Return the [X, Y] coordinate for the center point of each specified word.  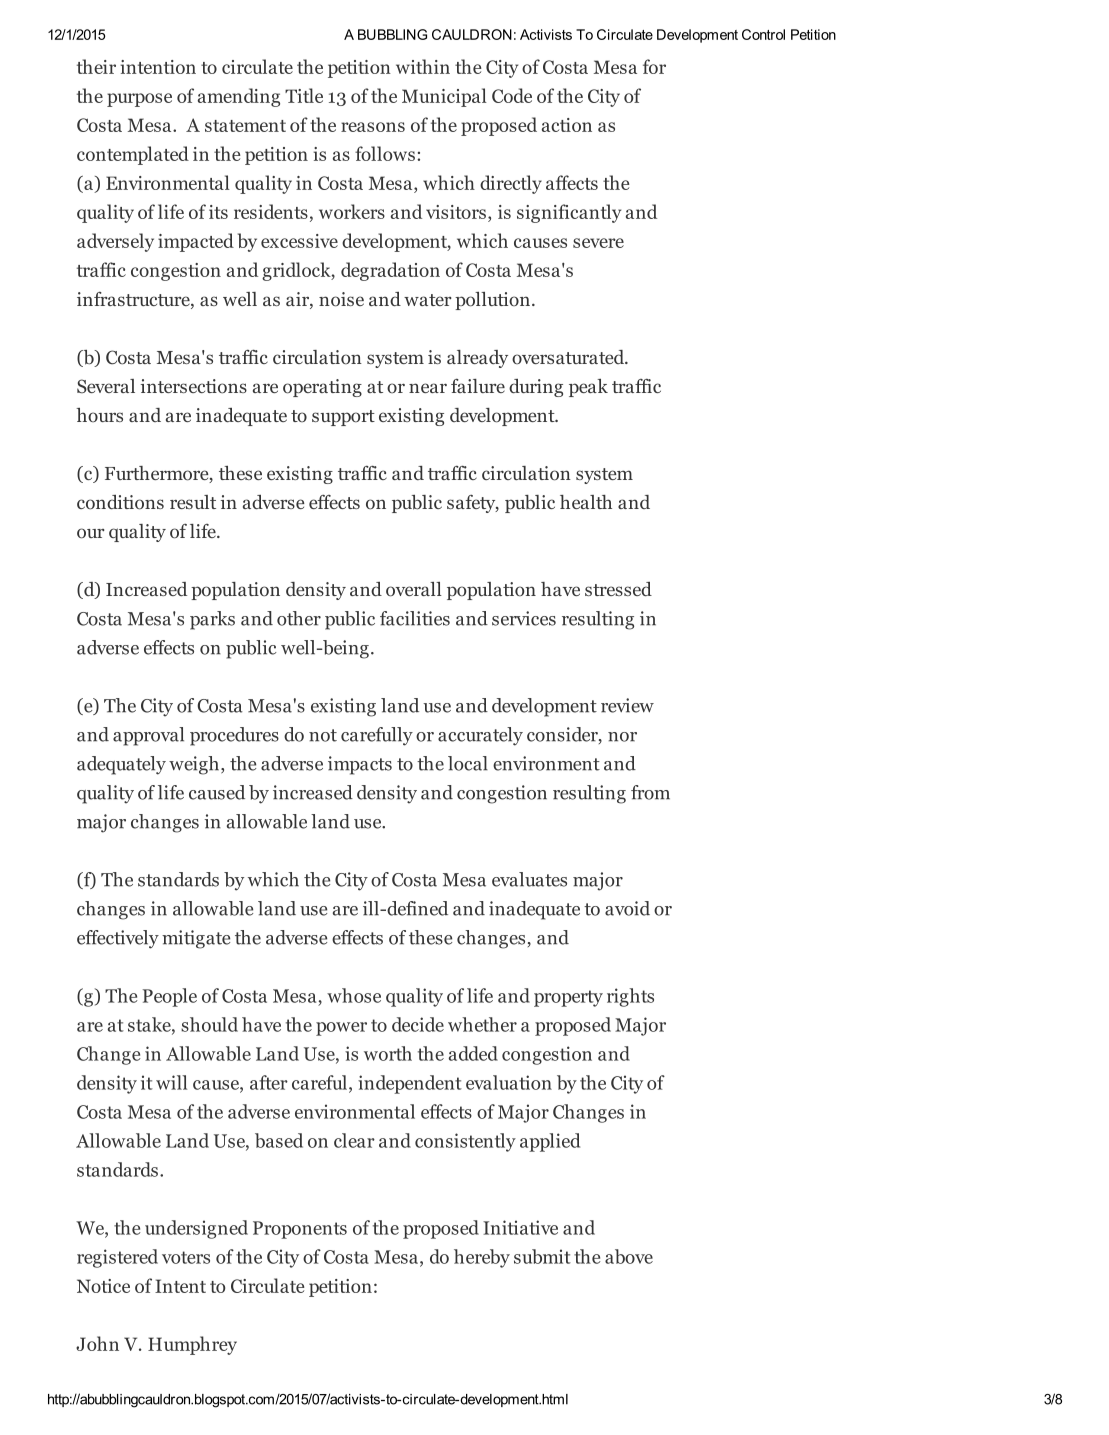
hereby [482, 1258]
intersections [194, 386]
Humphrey [192, 1345]
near [428, 388]
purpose [139, 100]
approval [148, 736]
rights [630, 997]
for [654, 66]
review [627, 705]
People [170, 997]
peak [588, 388]
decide [418, 1024]
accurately [480, 736]
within [423, 66]
